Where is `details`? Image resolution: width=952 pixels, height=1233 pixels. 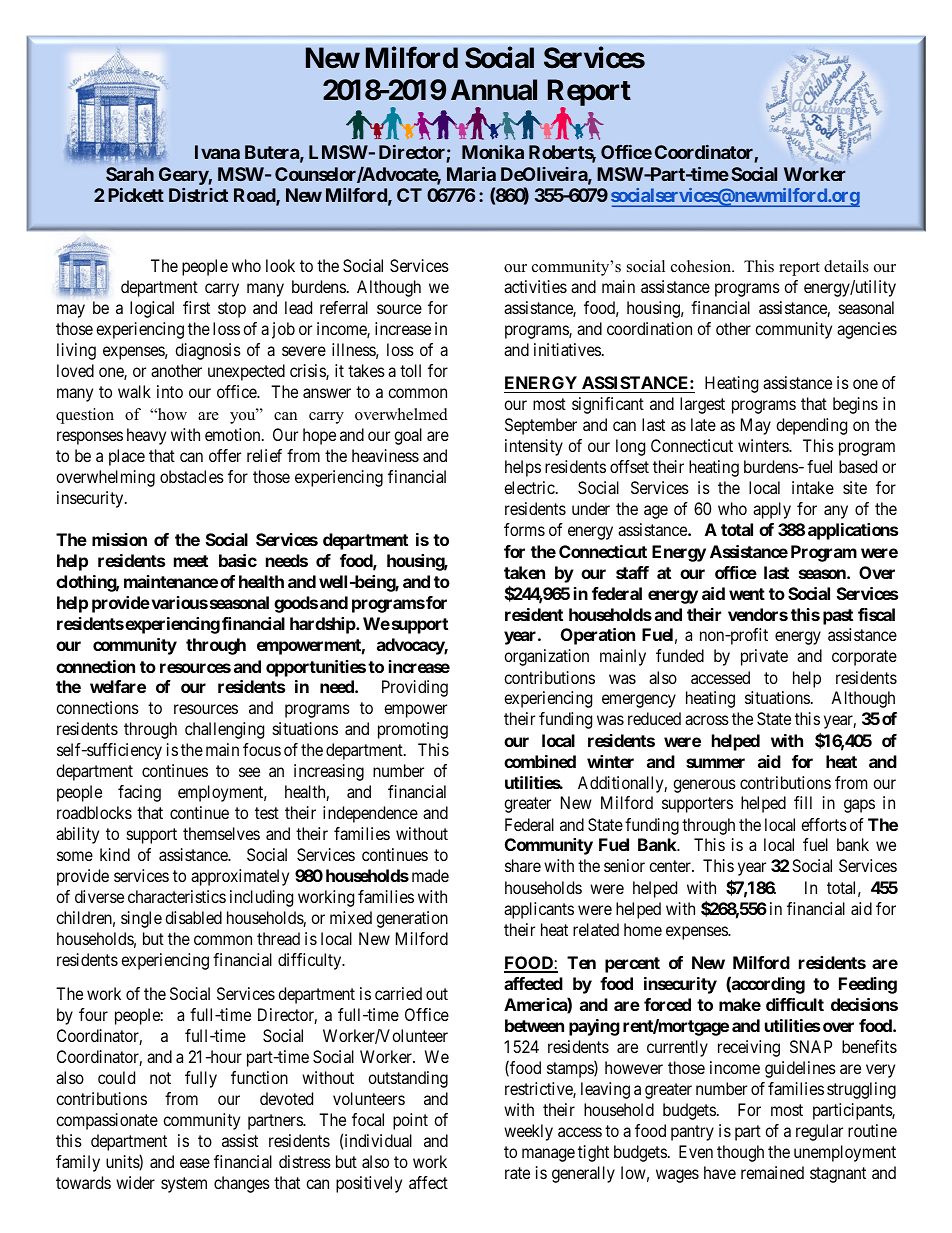
details is located at coordinates (846, 266).
